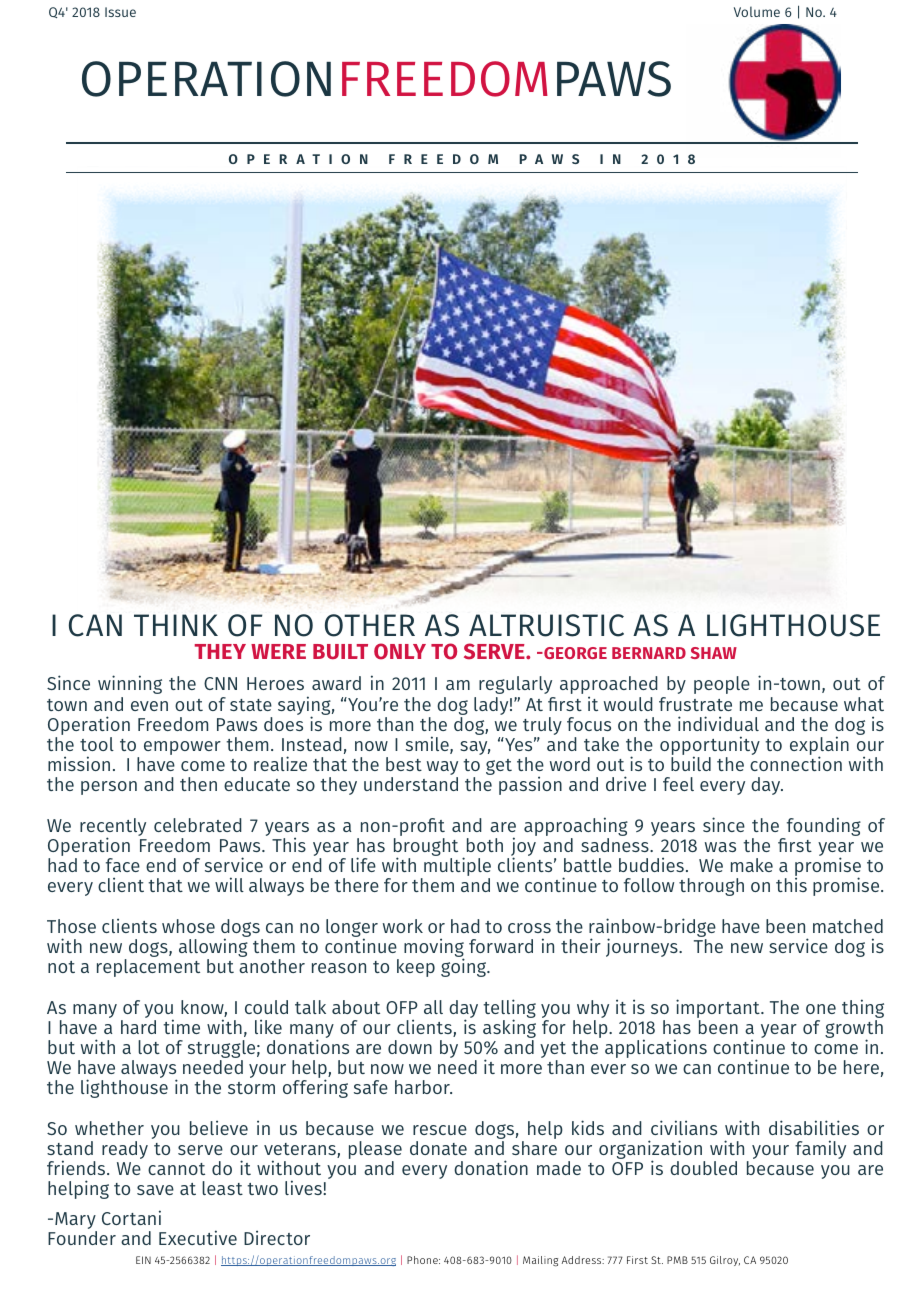  I want to click on SHAW, so click(713, 653).
